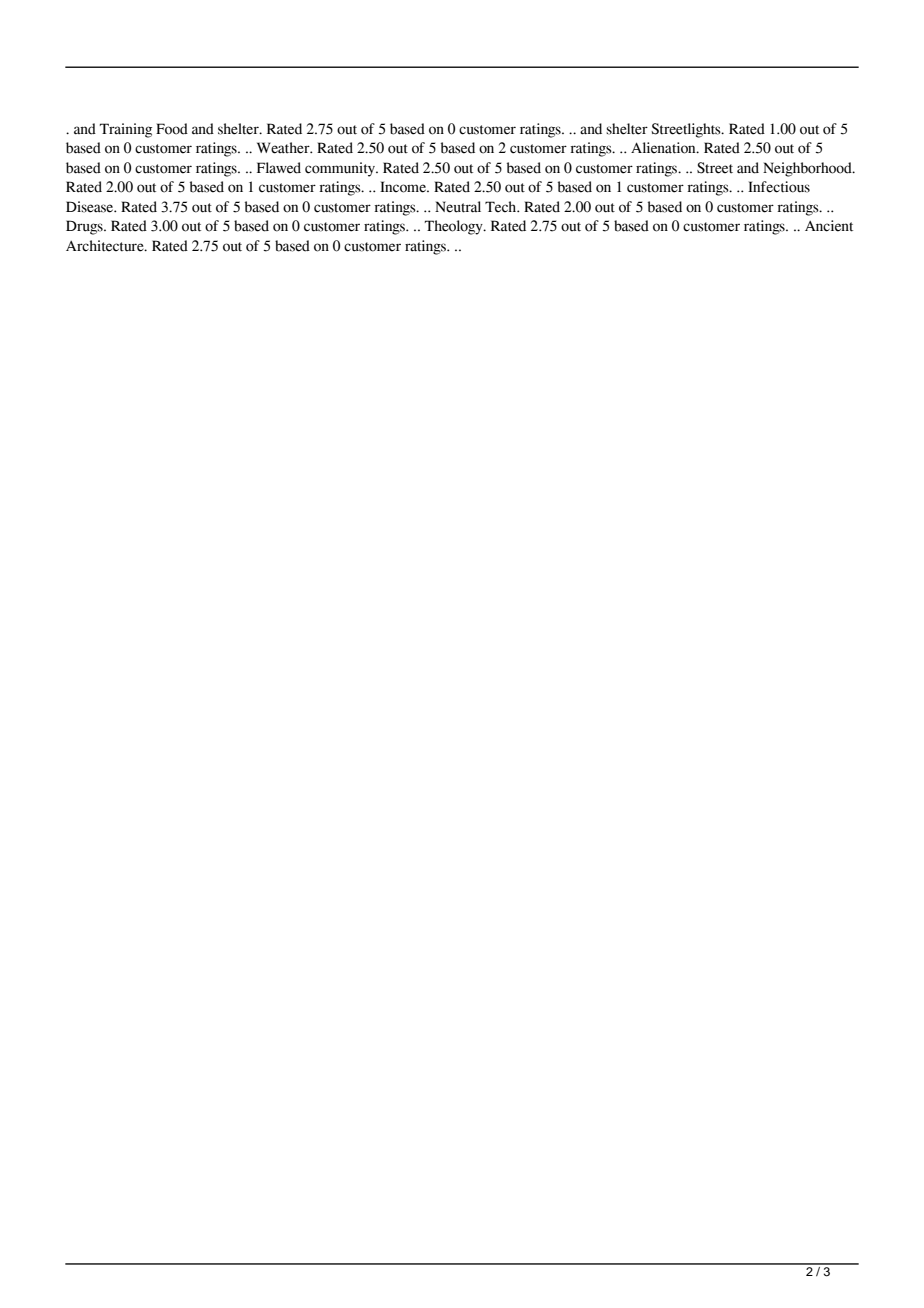 The image size is (924, 1308). I want to click on Theology, so click(455, 227).
